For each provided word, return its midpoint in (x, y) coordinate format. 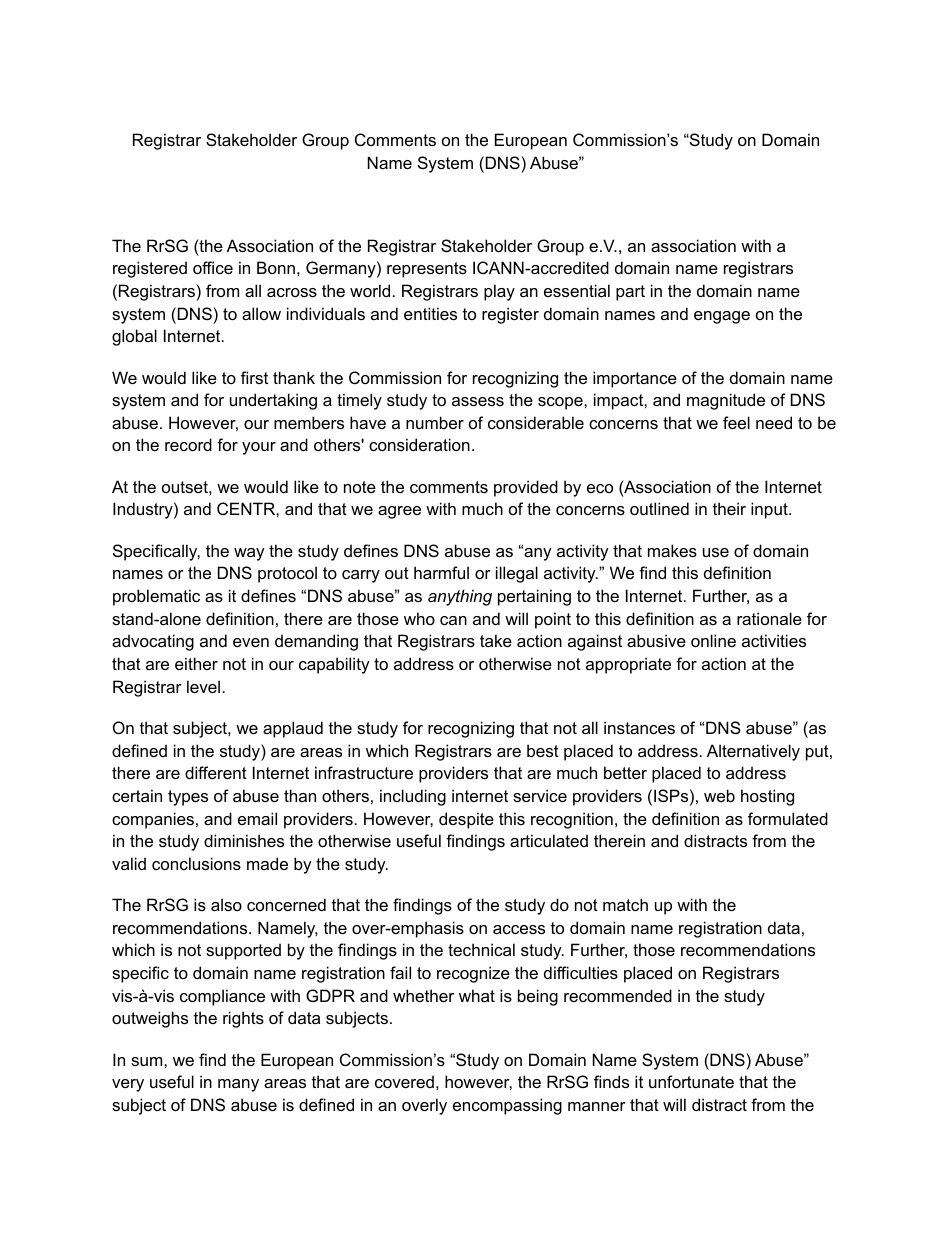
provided (526, 488)
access (519, 929)
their (729, 508)
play (499, 292)
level (203, 686)
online (713, 640)
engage (722, 317)
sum (148, 1061)
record (188, 444)
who (419, 618)
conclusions (196, 863)
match (625, 904)
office (213, 267)
